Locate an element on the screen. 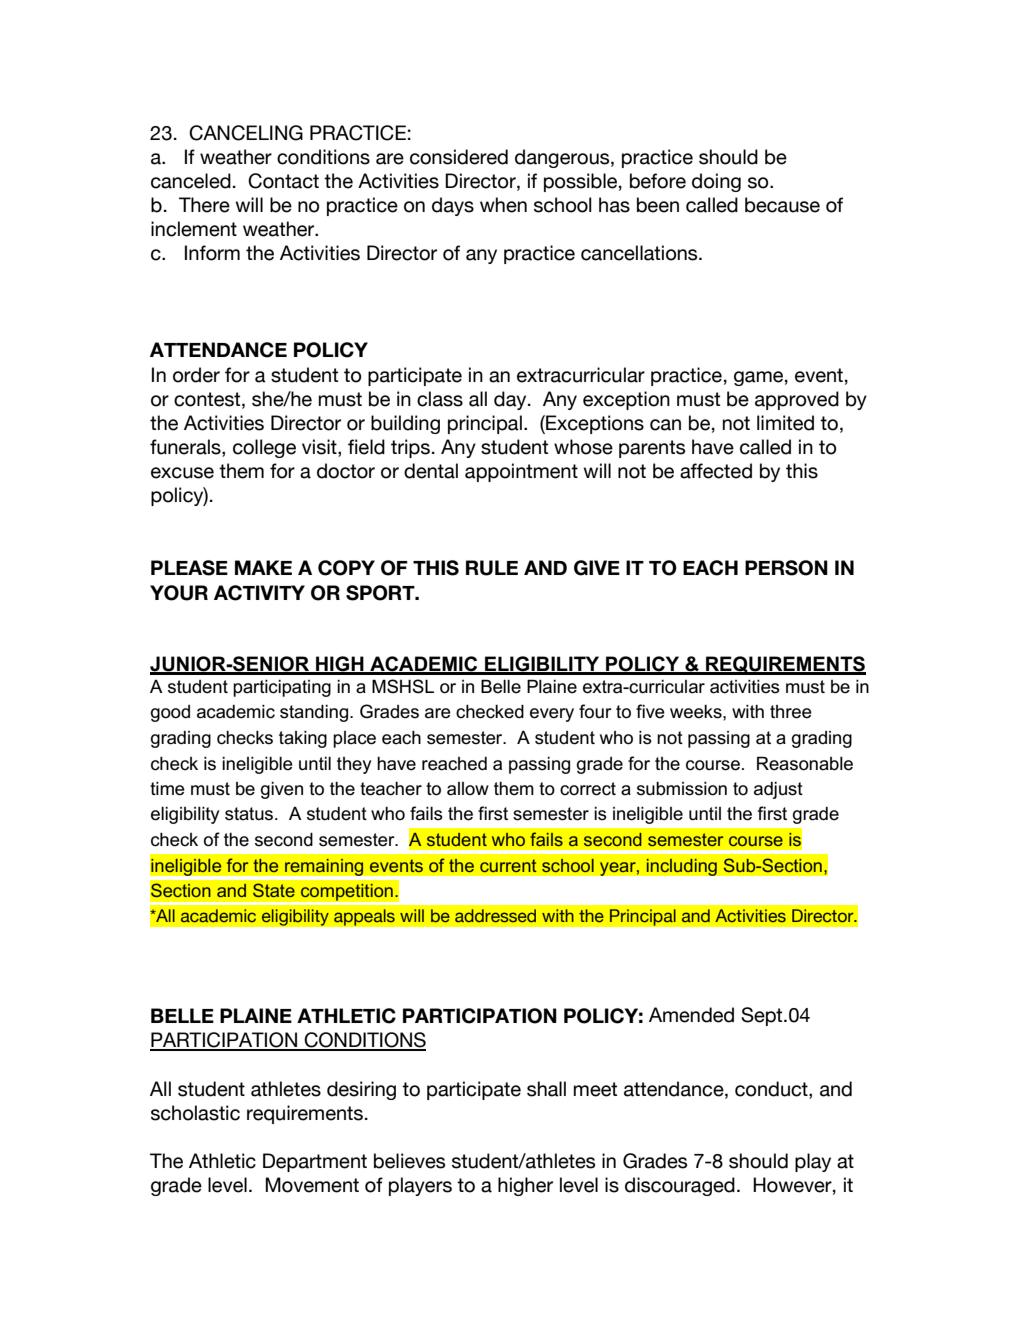 This screenshot has height=1320, width=1020. believes is located at coordinates (409, 1161).
